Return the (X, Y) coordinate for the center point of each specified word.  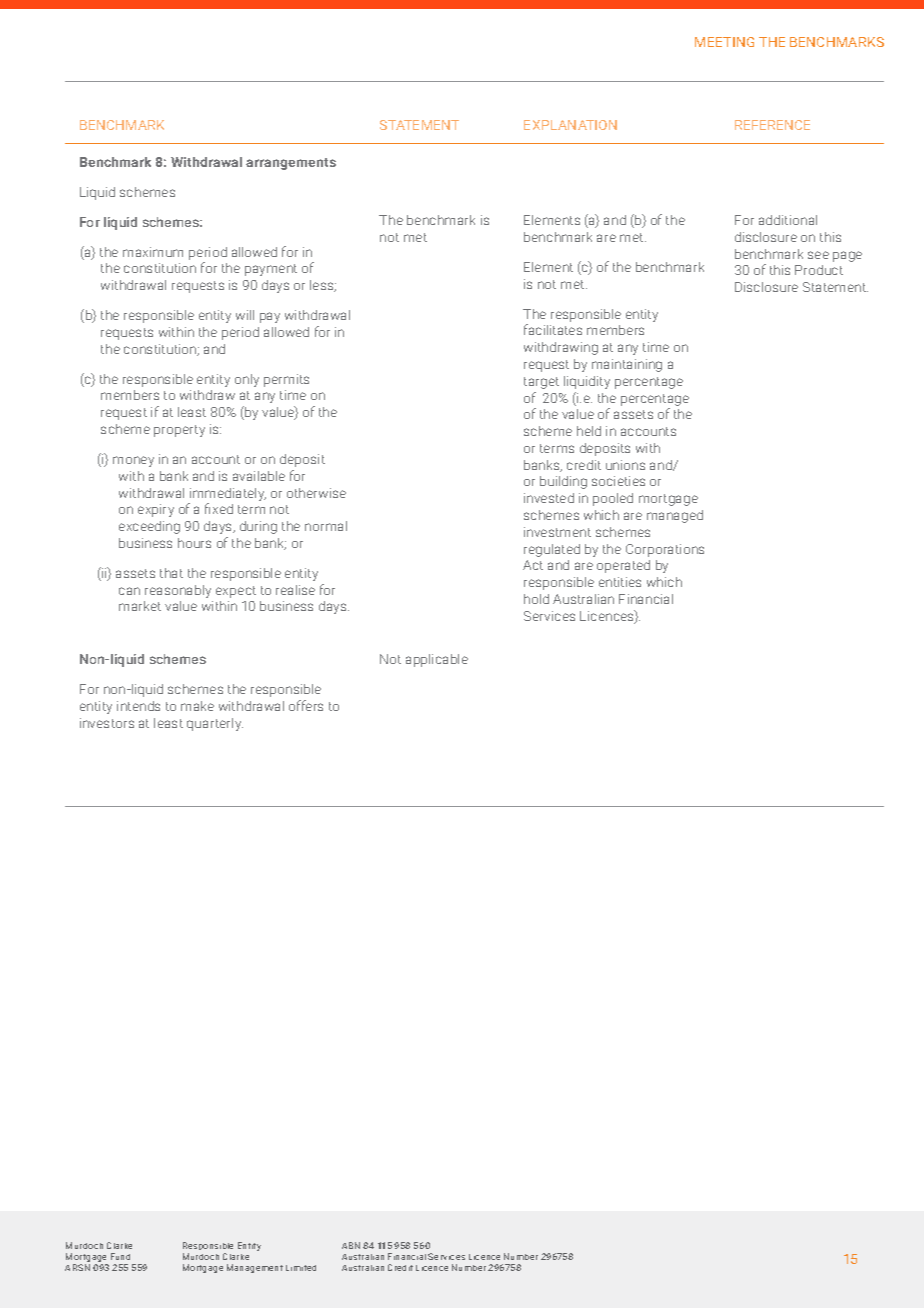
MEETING (724, 42)
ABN (351, 1245)
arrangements (291, 164)
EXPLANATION (570, 125)
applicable (437, 660)
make (197, 706)
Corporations (665, 550)
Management (255, 1268)
